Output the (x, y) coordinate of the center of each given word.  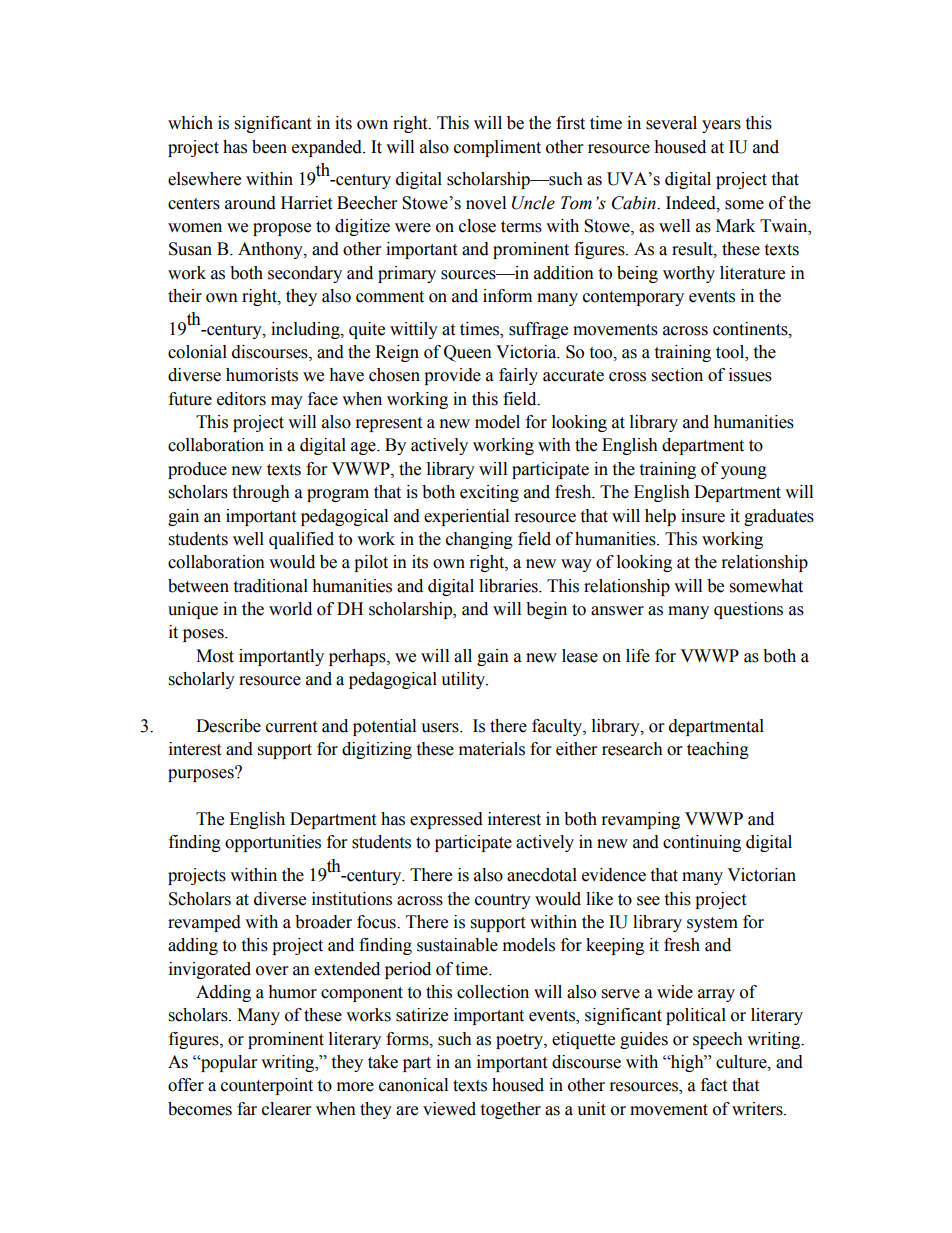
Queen (468, 353)
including (306, 330)
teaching (718, 750)
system (712, 924)
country (503, 901)
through (261, 493)
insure (703, 516)
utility (464, 680)
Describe (228, 726)
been (269, 147)
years (721, 126)
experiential (466, 517)
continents (751, 329)
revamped (204, 923)
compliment (497, 148)
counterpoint (267, 1086)
